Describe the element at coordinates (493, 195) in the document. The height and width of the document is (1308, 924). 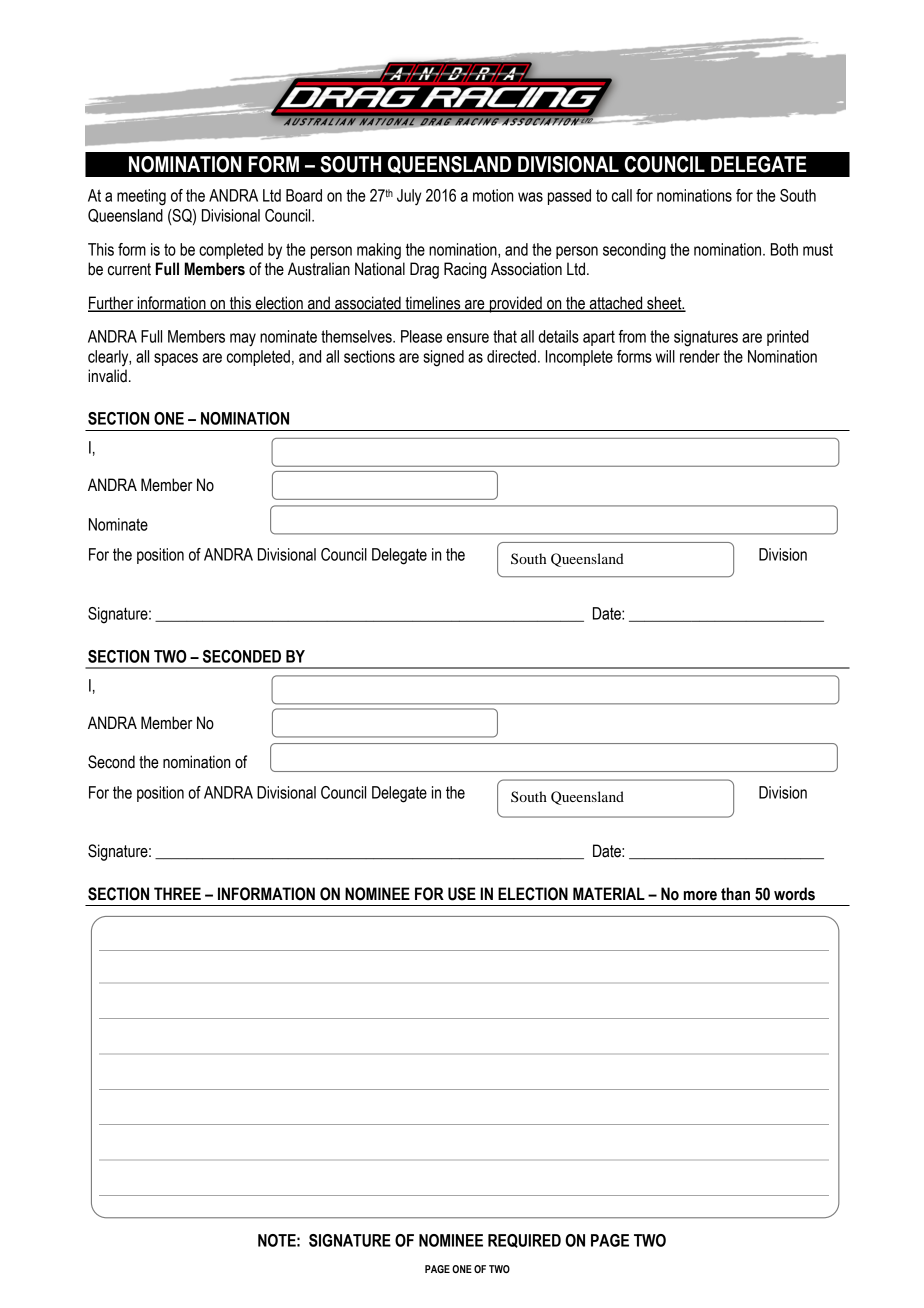
I see `motion` at that location.
